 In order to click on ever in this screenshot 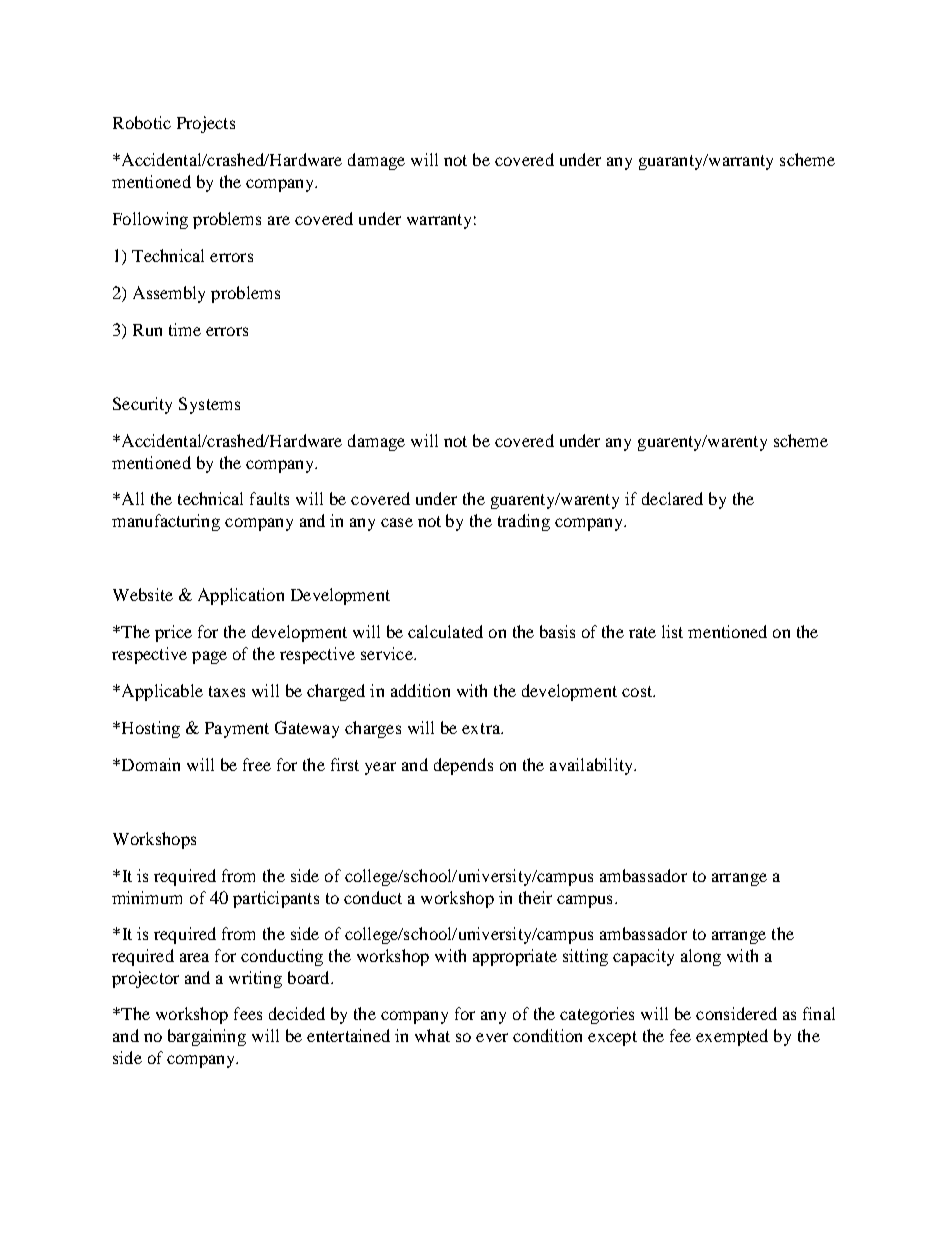, I will do `click(492, 1037)`.
